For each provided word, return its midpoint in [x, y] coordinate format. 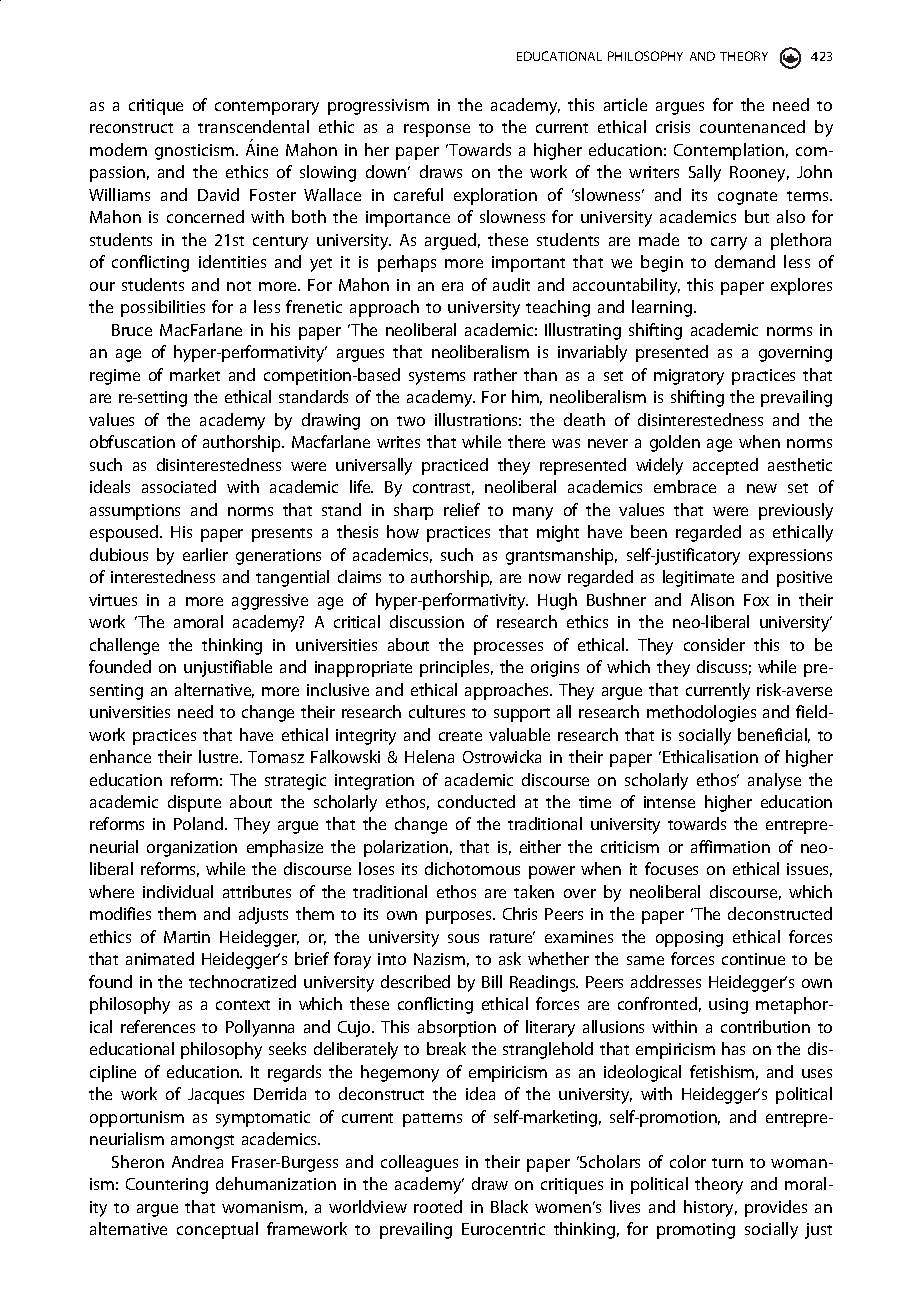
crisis [673, 127]
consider [714, 644]
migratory [689, 377]
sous [463, 938]
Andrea [197, 1161]
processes [508, 648]
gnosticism [196, 152]
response [437, 130]
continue [753, 959]
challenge [124, 646]
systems [437, 378]
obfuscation [132, 441]
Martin [187, 937]
